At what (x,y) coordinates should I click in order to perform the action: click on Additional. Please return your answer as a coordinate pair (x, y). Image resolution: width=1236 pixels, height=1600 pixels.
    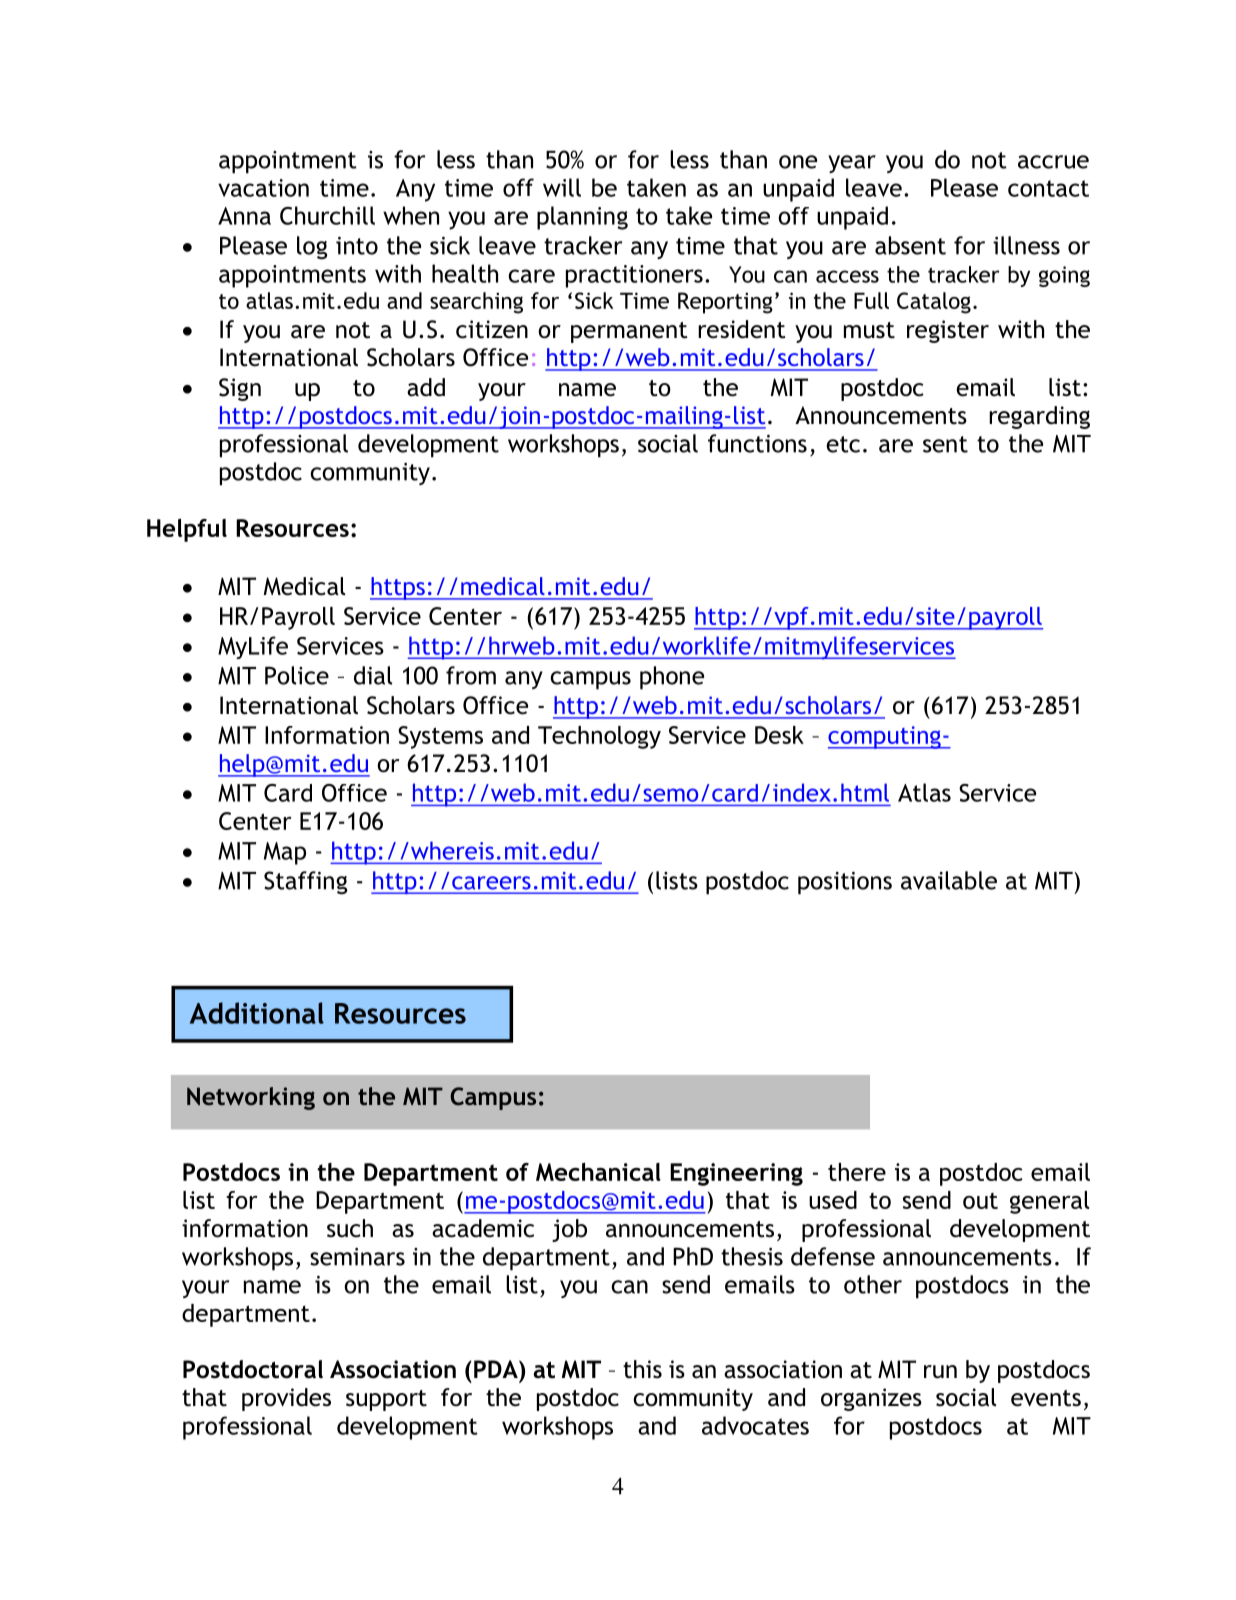
    Looking at the image, I should click on (257, 1013).
